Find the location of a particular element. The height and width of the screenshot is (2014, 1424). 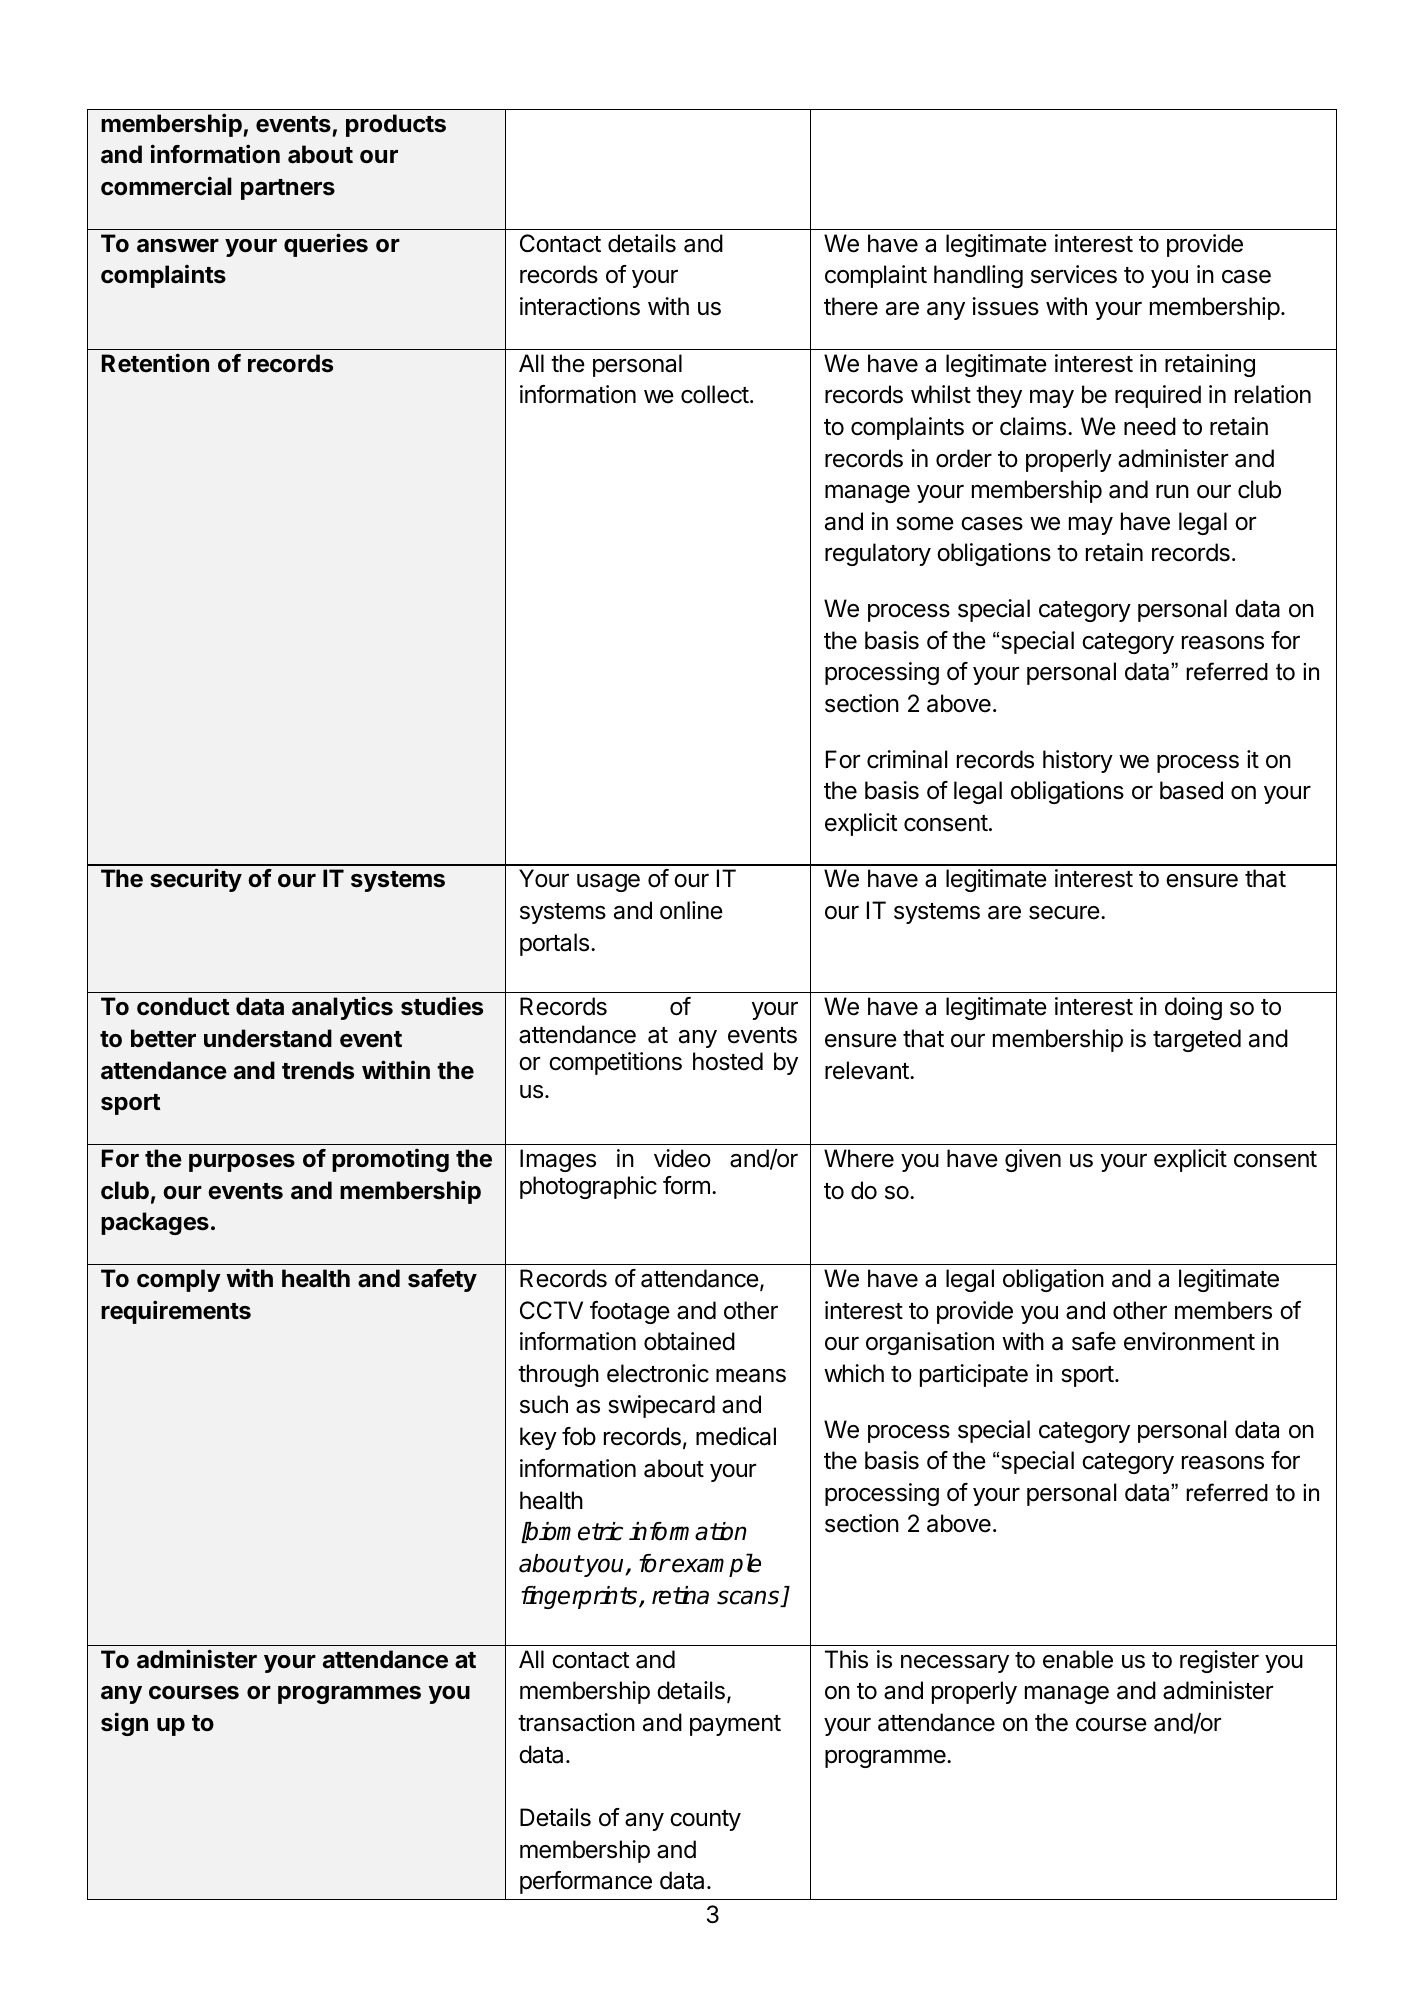

county is located at coordinates (705, 1820).
